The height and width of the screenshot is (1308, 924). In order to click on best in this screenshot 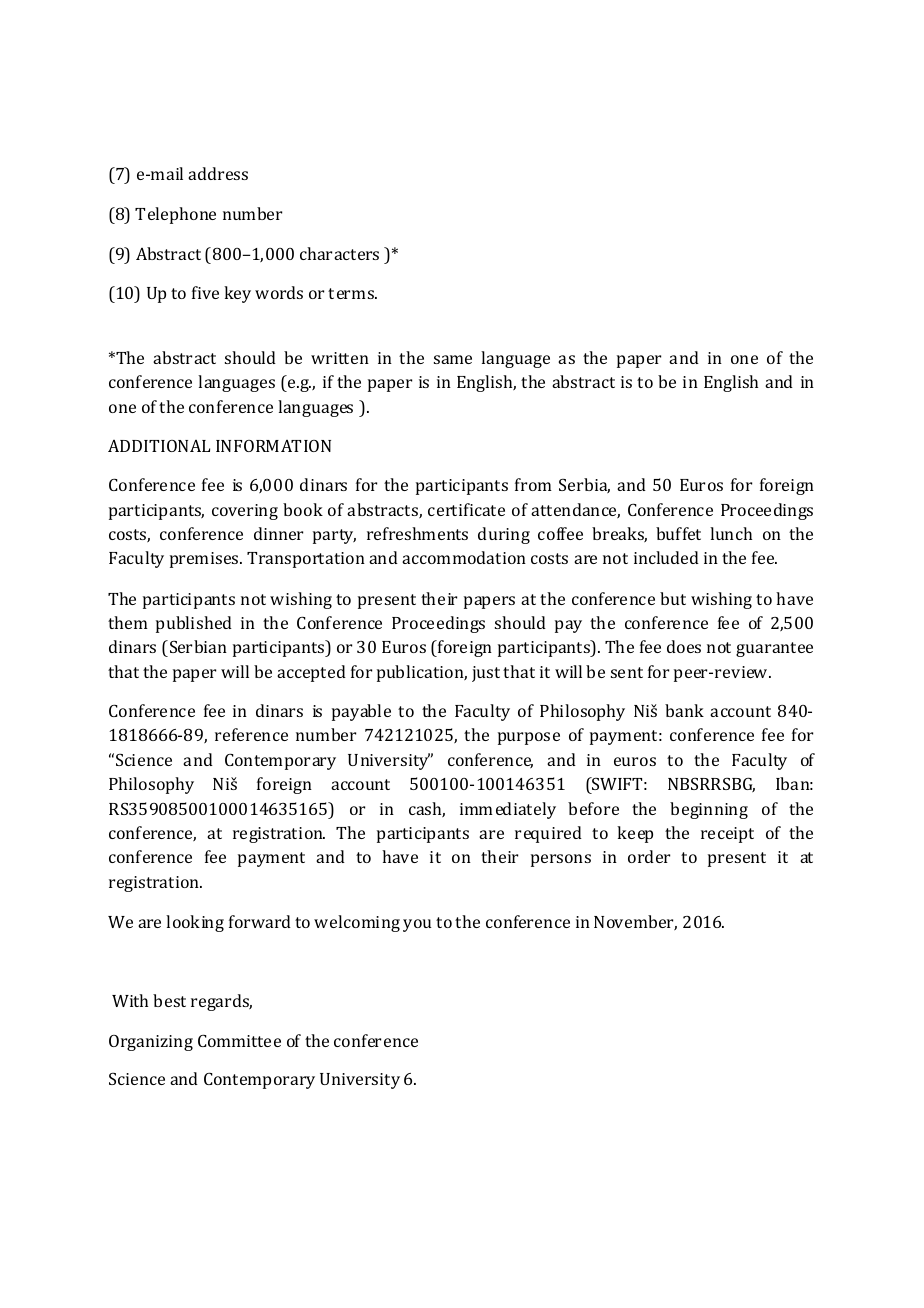, I will do `click(169, 1000)`.
